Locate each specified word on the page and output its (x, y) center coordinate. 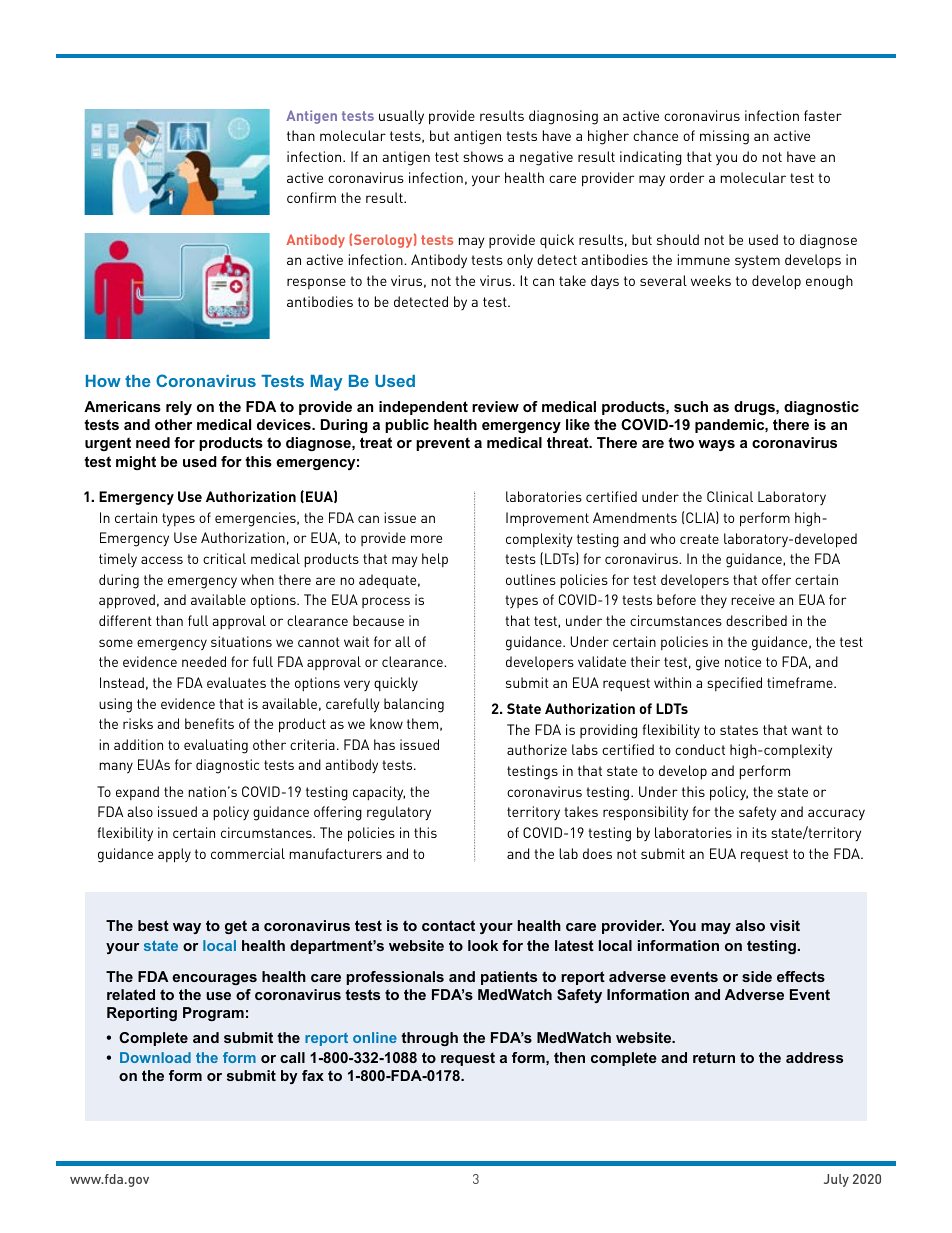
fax (313, 1075)
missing (724, 137)
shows (483, 156)
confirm (311, 197)
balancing (414, 705)
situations (241, 641)
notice (743, 661)
